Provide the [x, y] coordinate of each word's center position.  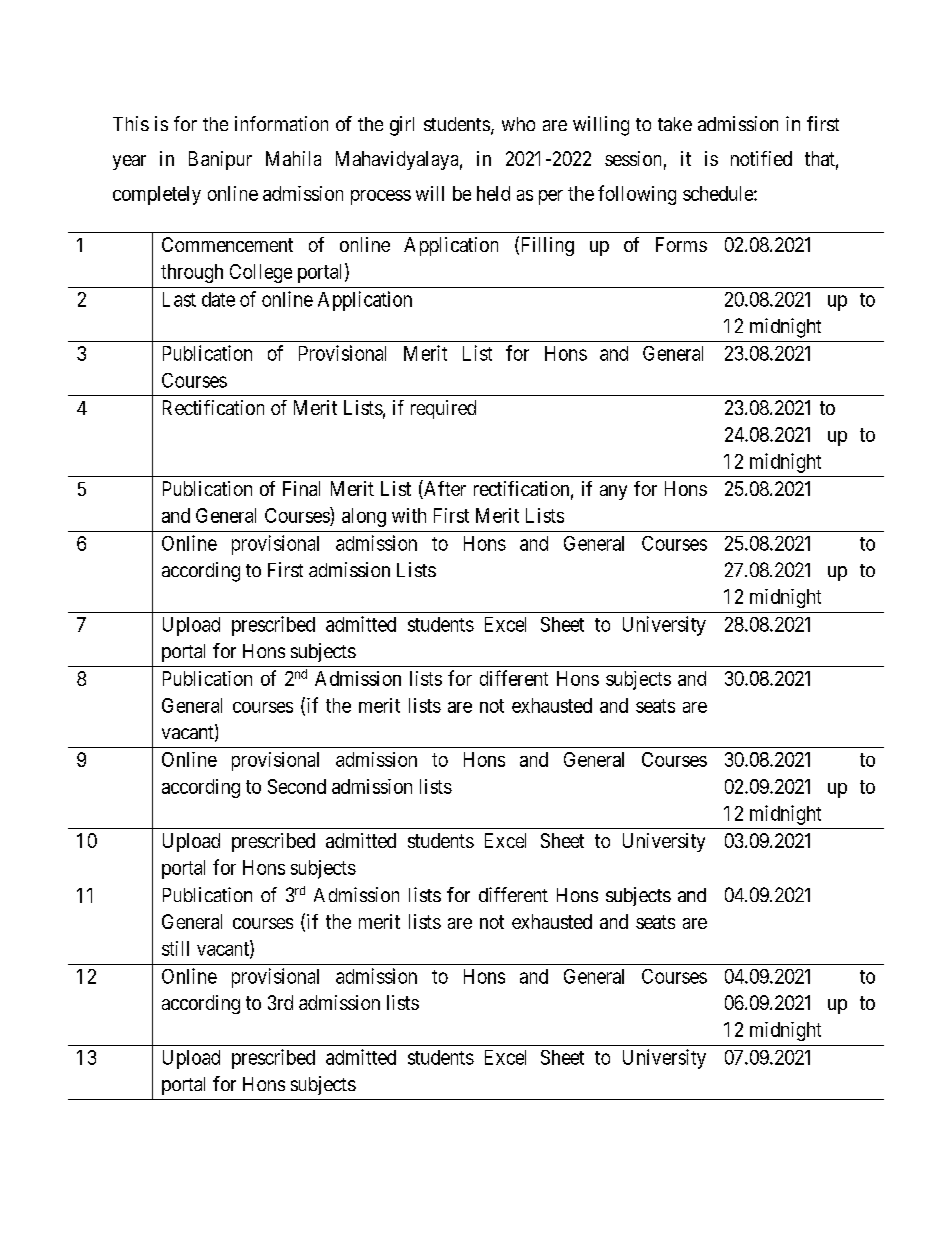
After [444, 489]
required [443, 409]
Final [301, 488]
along [364, 517]
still [175, 948]
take [675, 124]
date [218, 299]
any [613, 492]
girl [402, 126]
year [129, 162]
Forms [681, 244]
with [409, 515]
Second [297, 786]
